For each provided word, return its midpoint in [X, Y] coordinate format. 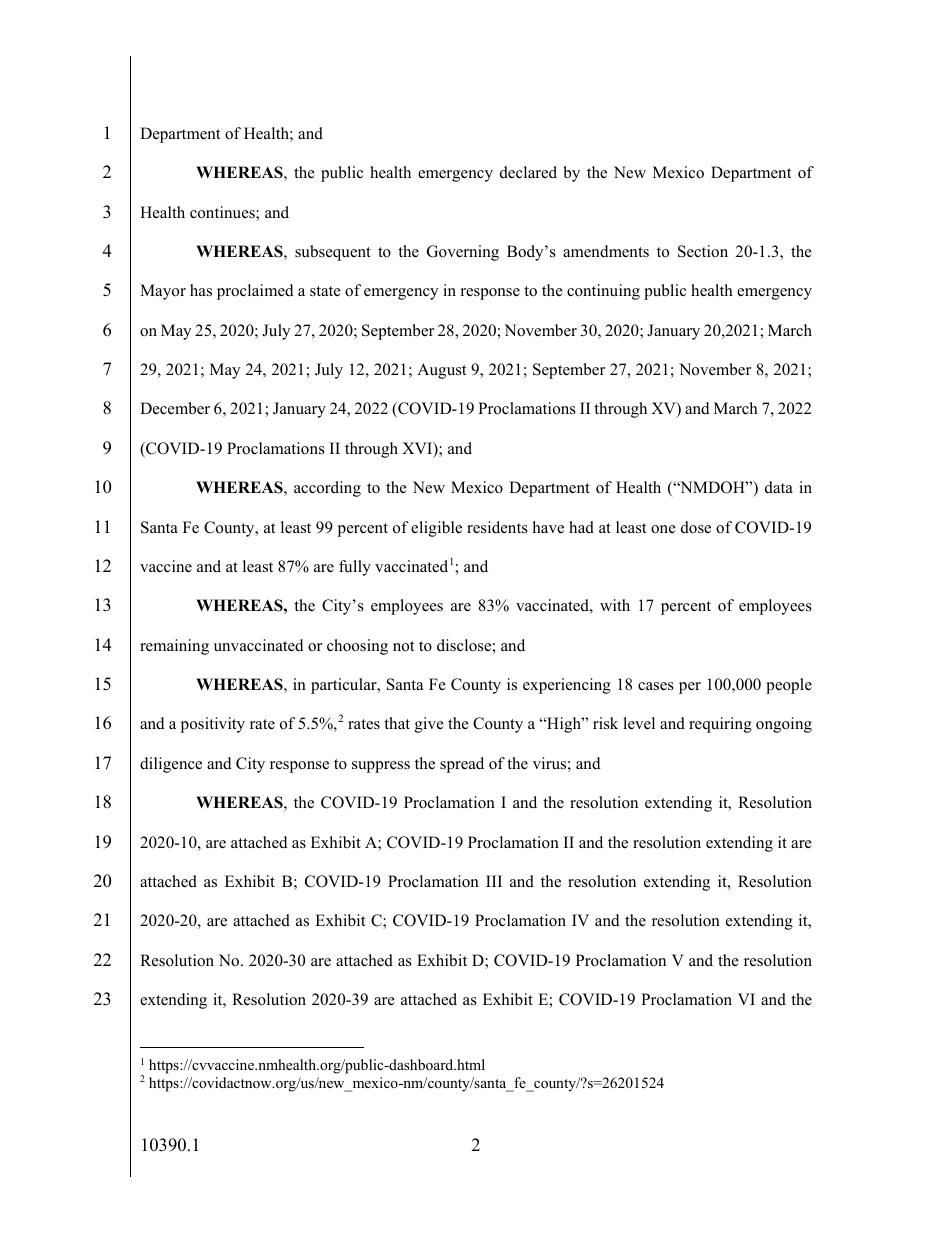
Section [703, 251]
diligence [171, 765]
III [494, 881]
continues [223, 213]
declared [528, 172]
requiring [720, 725]
